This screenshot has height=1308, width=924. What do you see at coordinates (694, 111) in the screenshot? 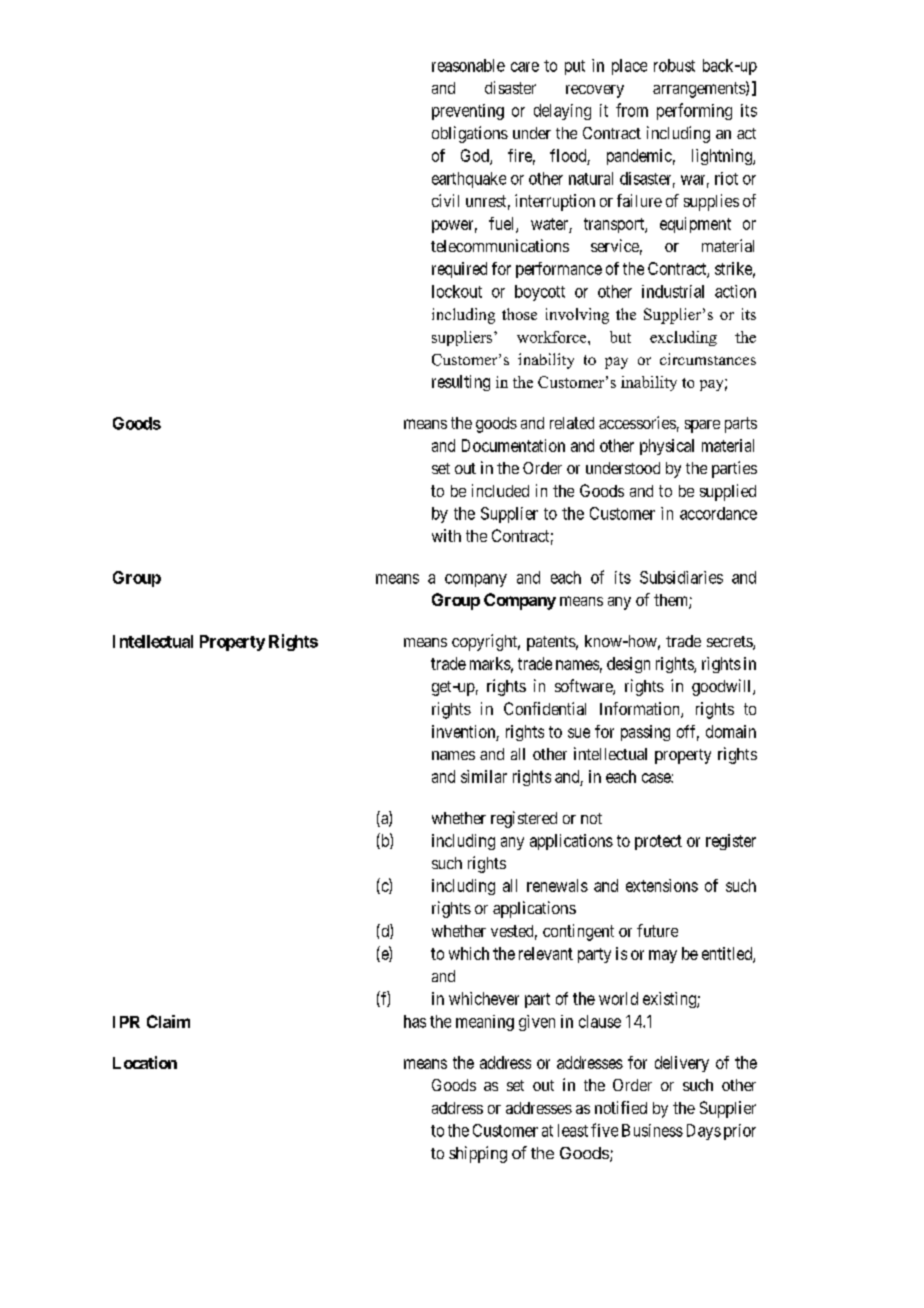
I see `performing` at bounding box center [694, 111].
